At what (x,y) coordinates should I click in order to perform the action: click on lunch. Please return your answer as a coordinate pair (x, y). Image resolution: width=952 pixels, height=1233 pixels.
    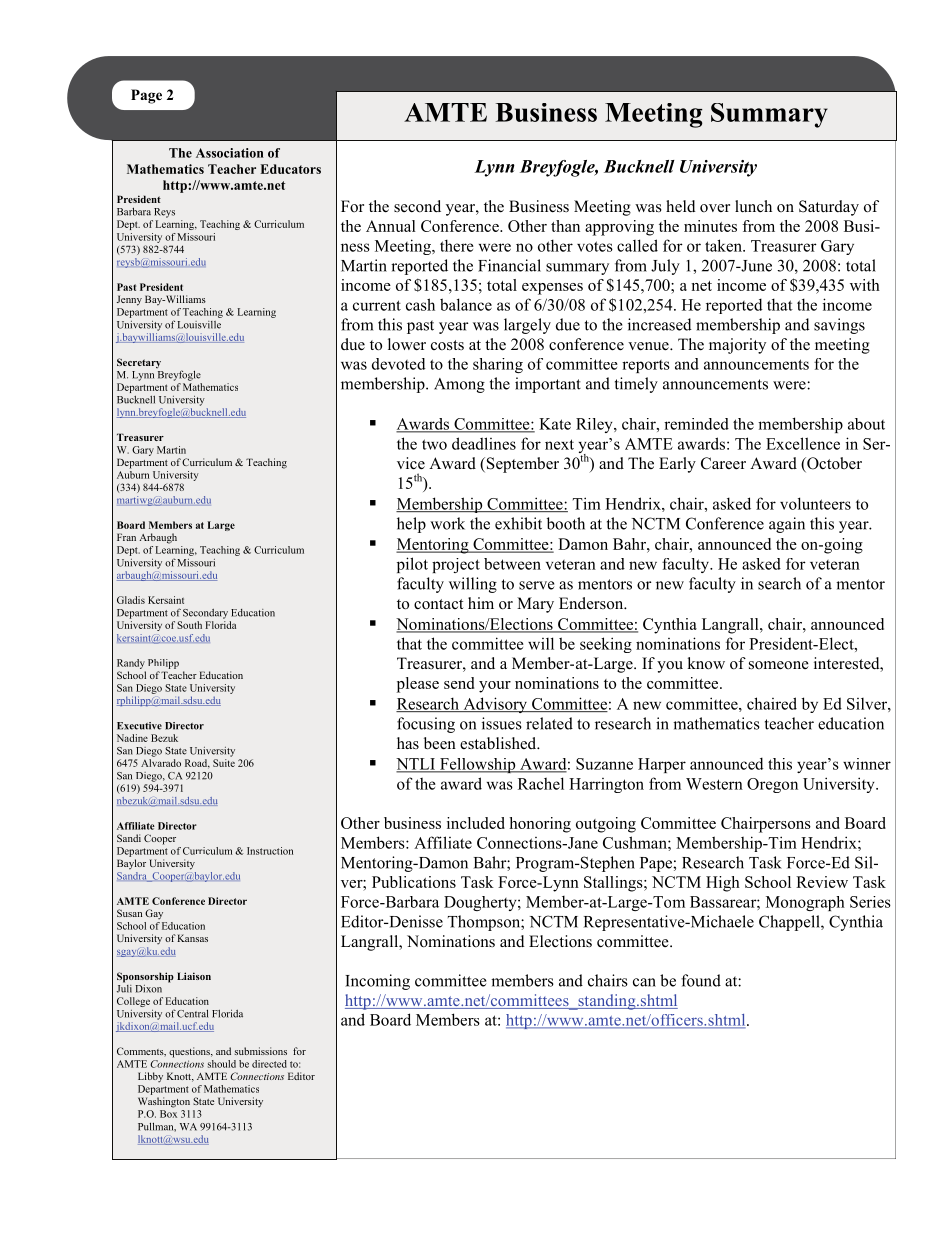
    Looking at the image, I should click on (753, 206).
